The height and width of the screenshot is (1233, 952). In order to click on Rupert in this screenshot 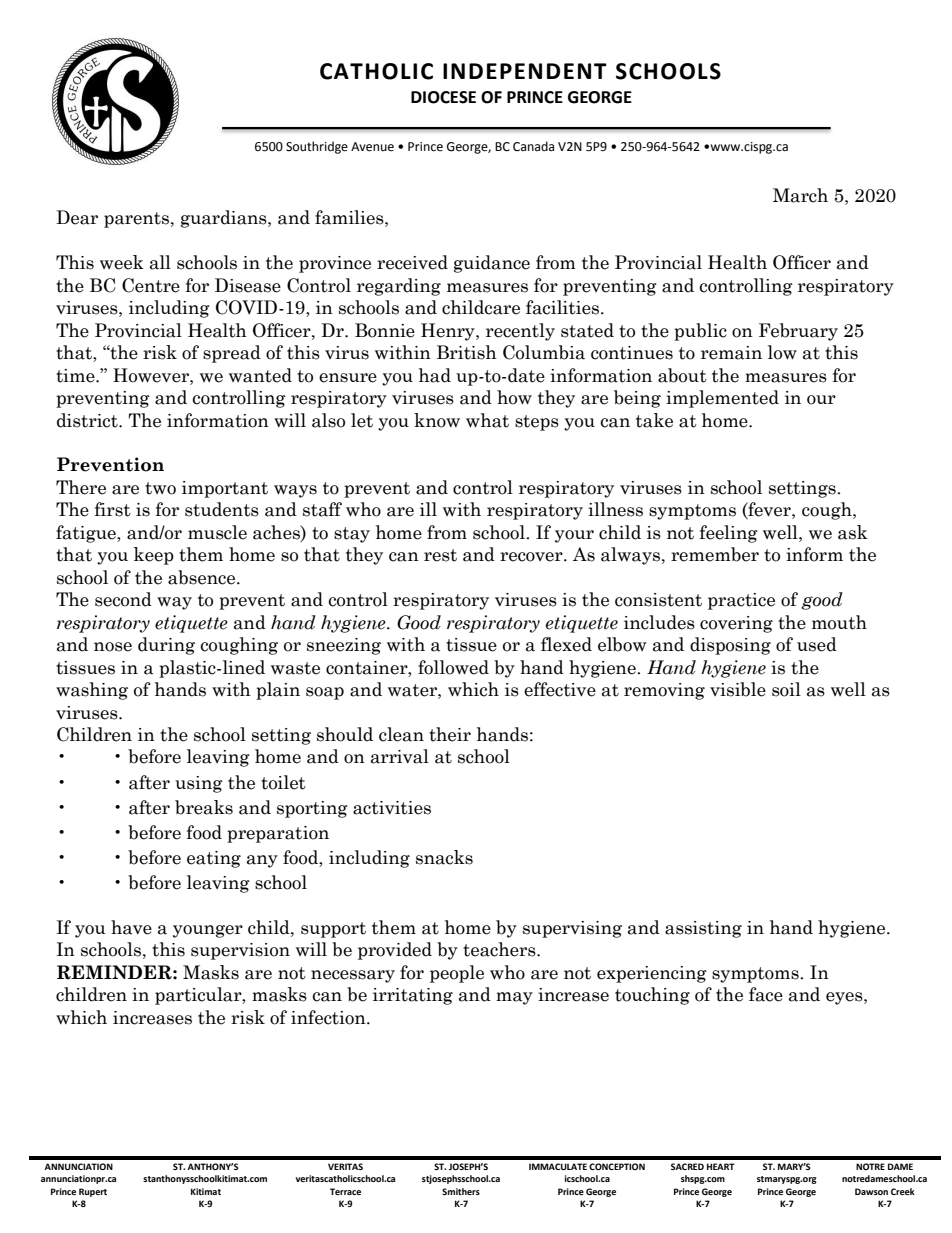, I will do `click(93, 1192)`.
